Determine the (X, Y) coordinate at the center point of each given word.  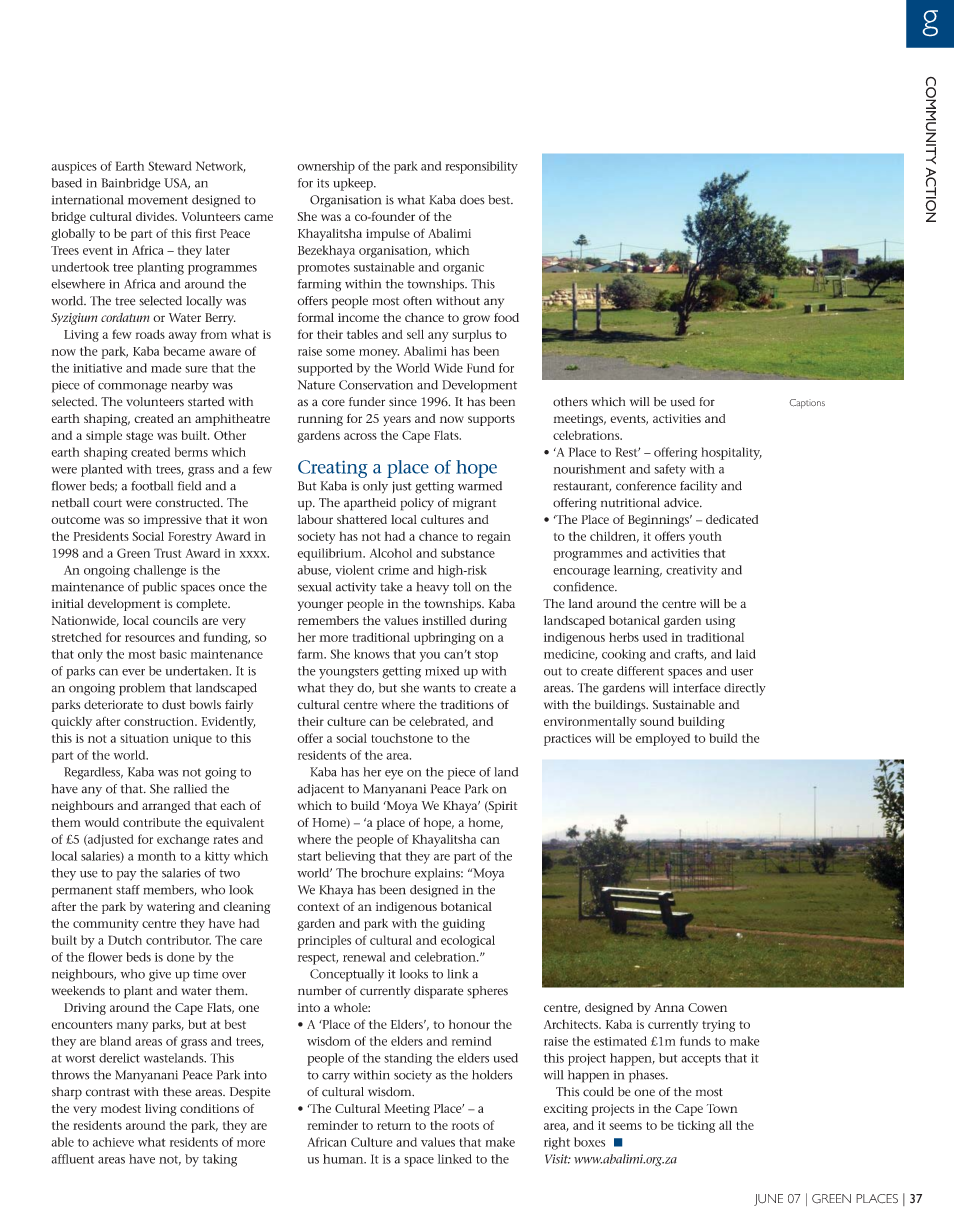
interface (696, 688)
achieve (113, 1142)
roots (465, 1126)
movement (158, 200)
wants (439, 688)
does (472, 200)
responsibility (481, 167)
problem (142, 689)
